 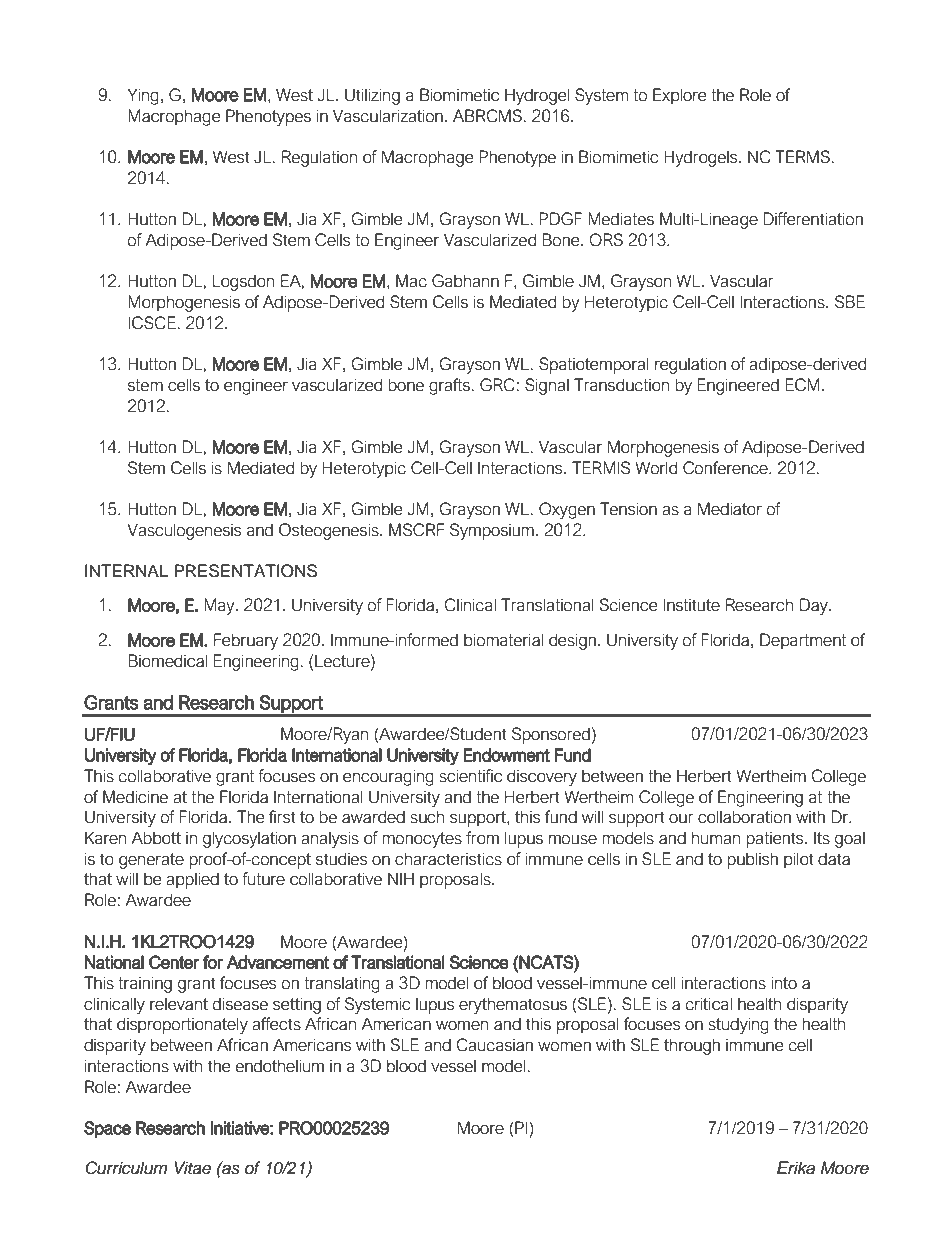 What do you see at coordinates (744, 817) in the screenshot?
I see `collaboration` at bounding box center [744, 817].
